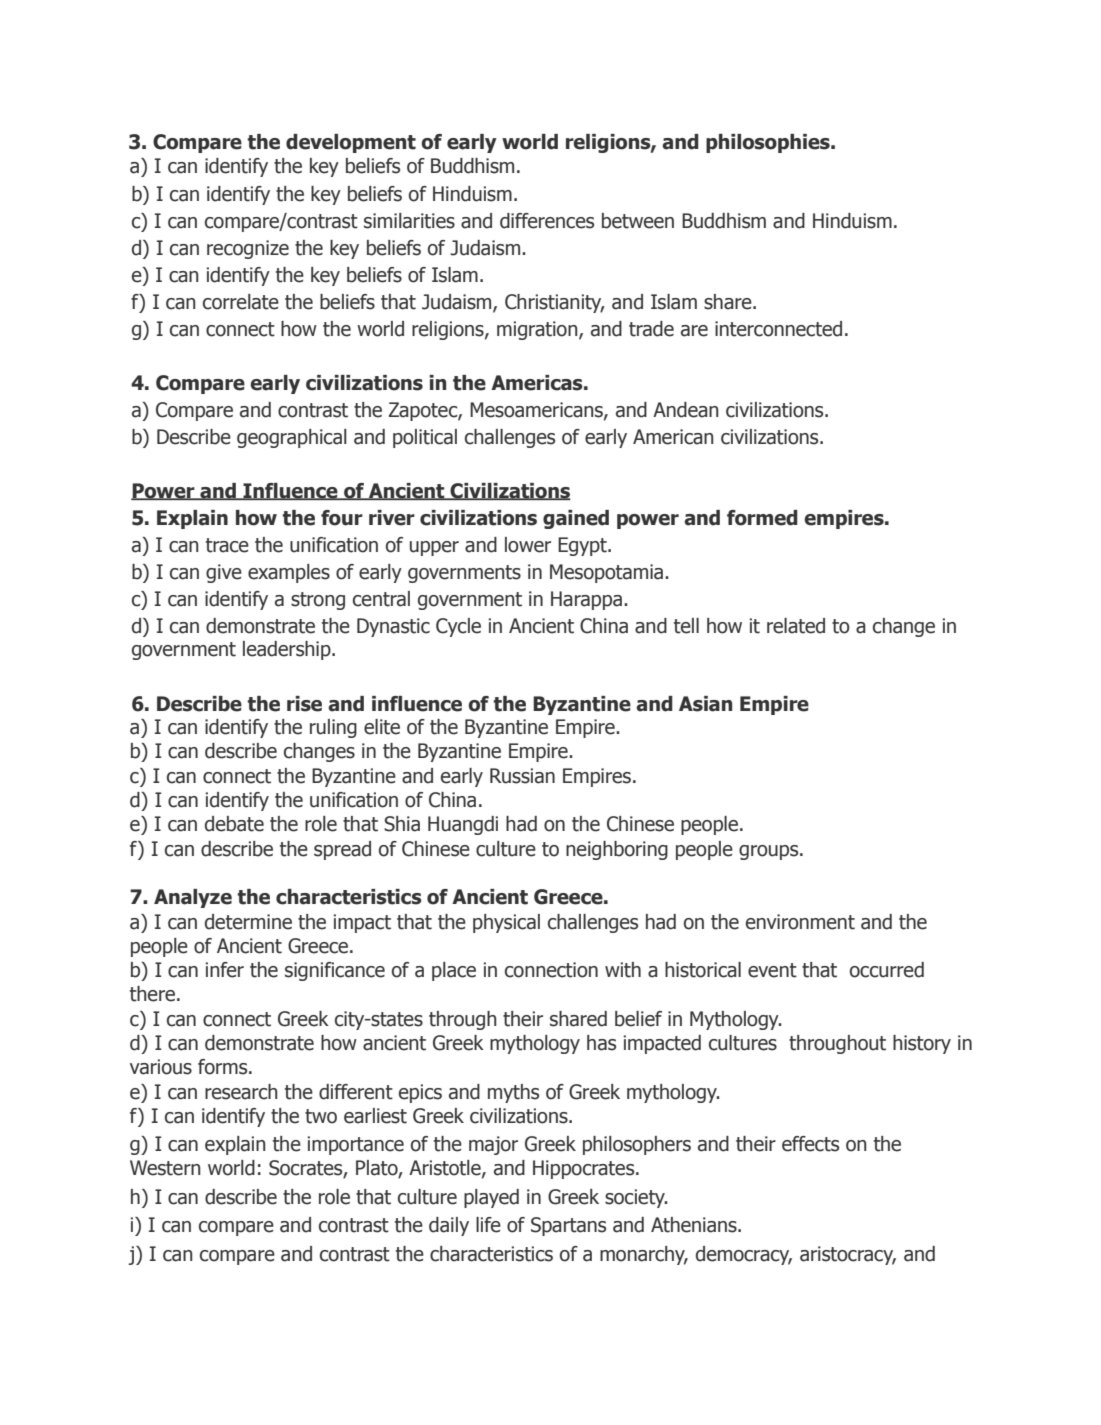  Describe the element at coordinates (248, 249) in the document. I see `recognize` at that location.
